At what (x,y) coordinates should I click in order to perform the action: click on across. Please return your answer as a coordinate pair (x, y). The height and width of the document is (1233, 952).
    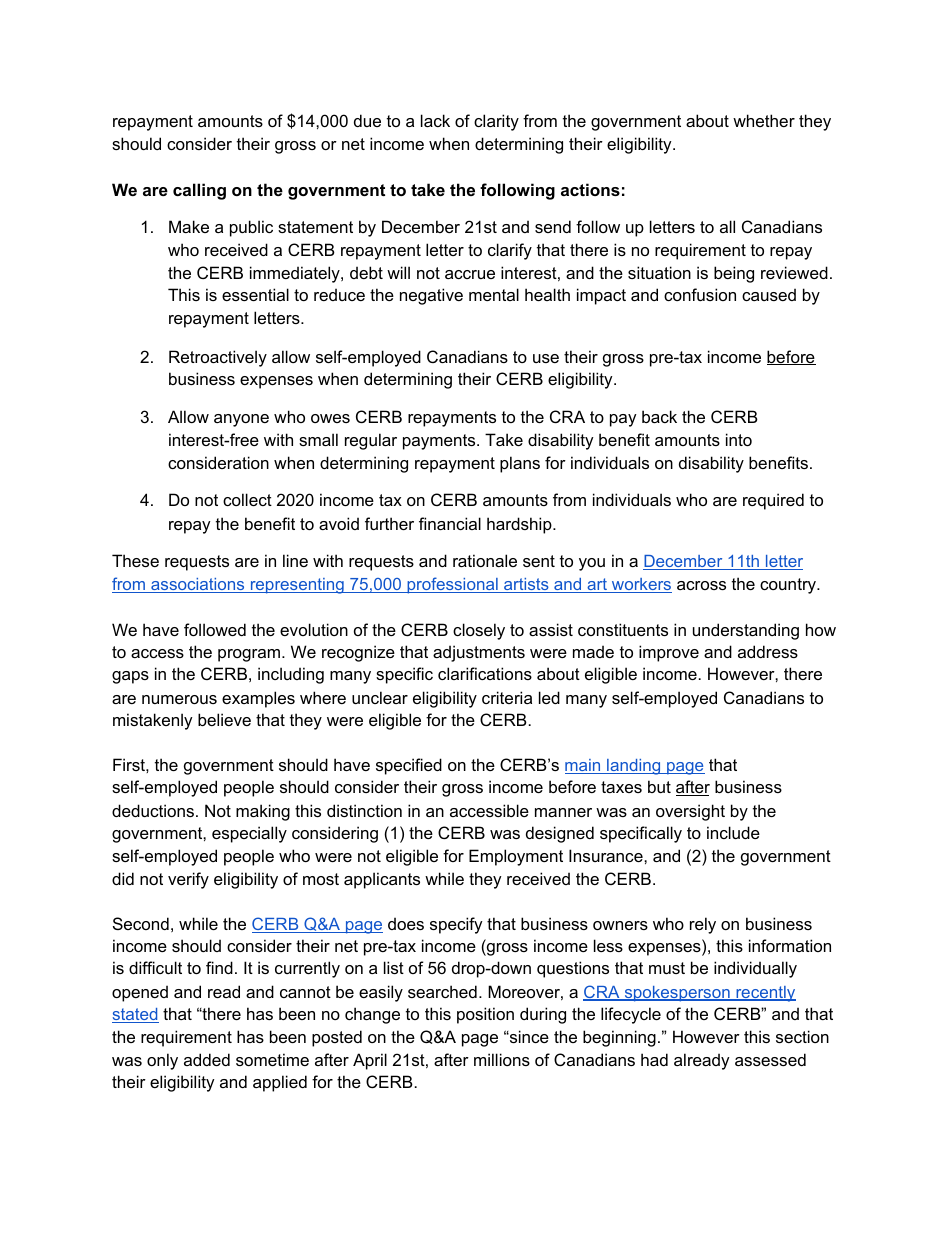
    Looking at the image, I should click on (701, 585).
